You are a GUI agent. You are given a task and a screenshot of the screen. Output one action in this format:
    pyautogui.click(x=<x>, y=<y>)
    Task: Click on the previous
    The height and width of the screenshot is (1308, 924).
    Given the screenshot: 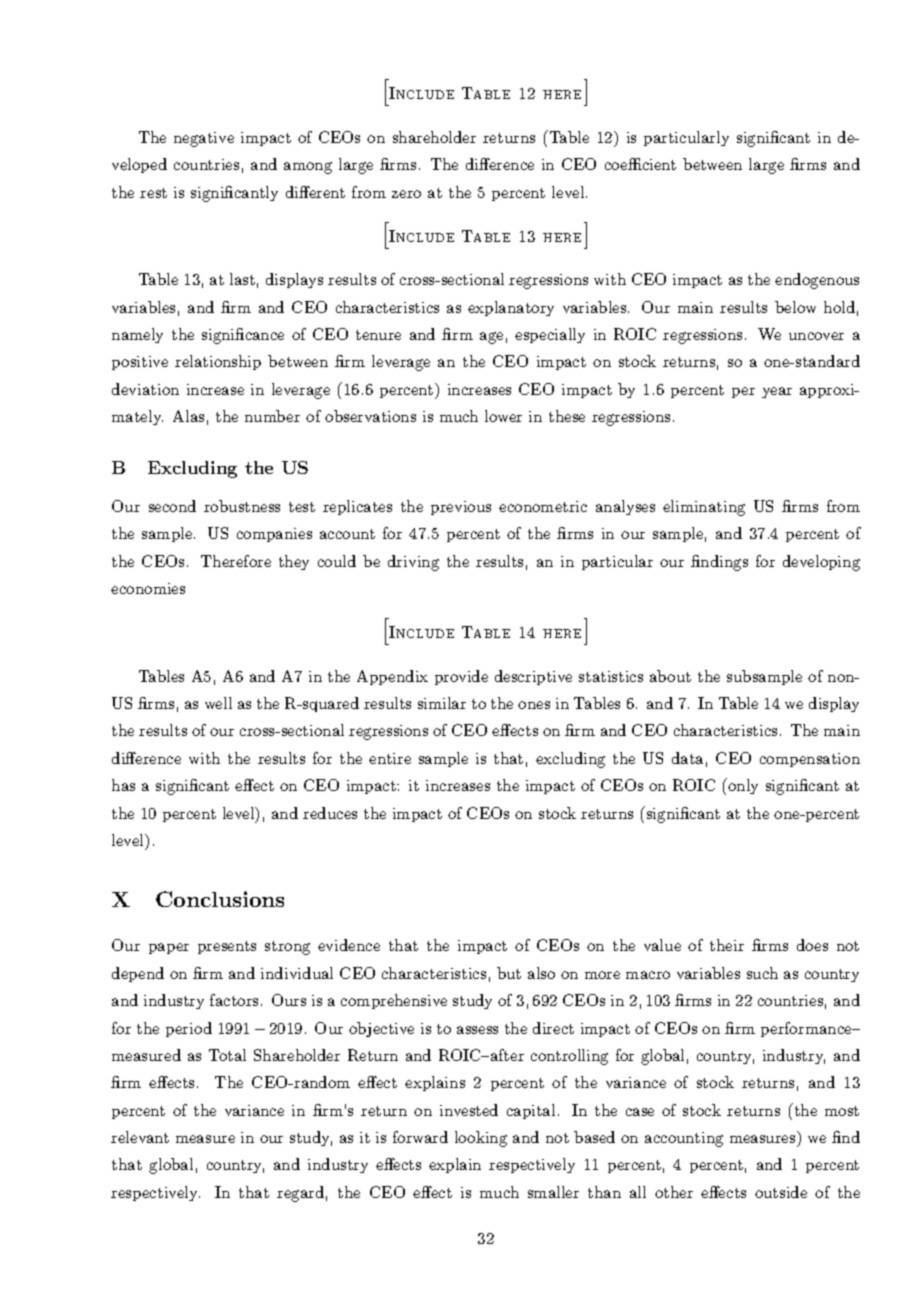 What is the action you would take?
    pyautogui.click(x=461, y=508)
